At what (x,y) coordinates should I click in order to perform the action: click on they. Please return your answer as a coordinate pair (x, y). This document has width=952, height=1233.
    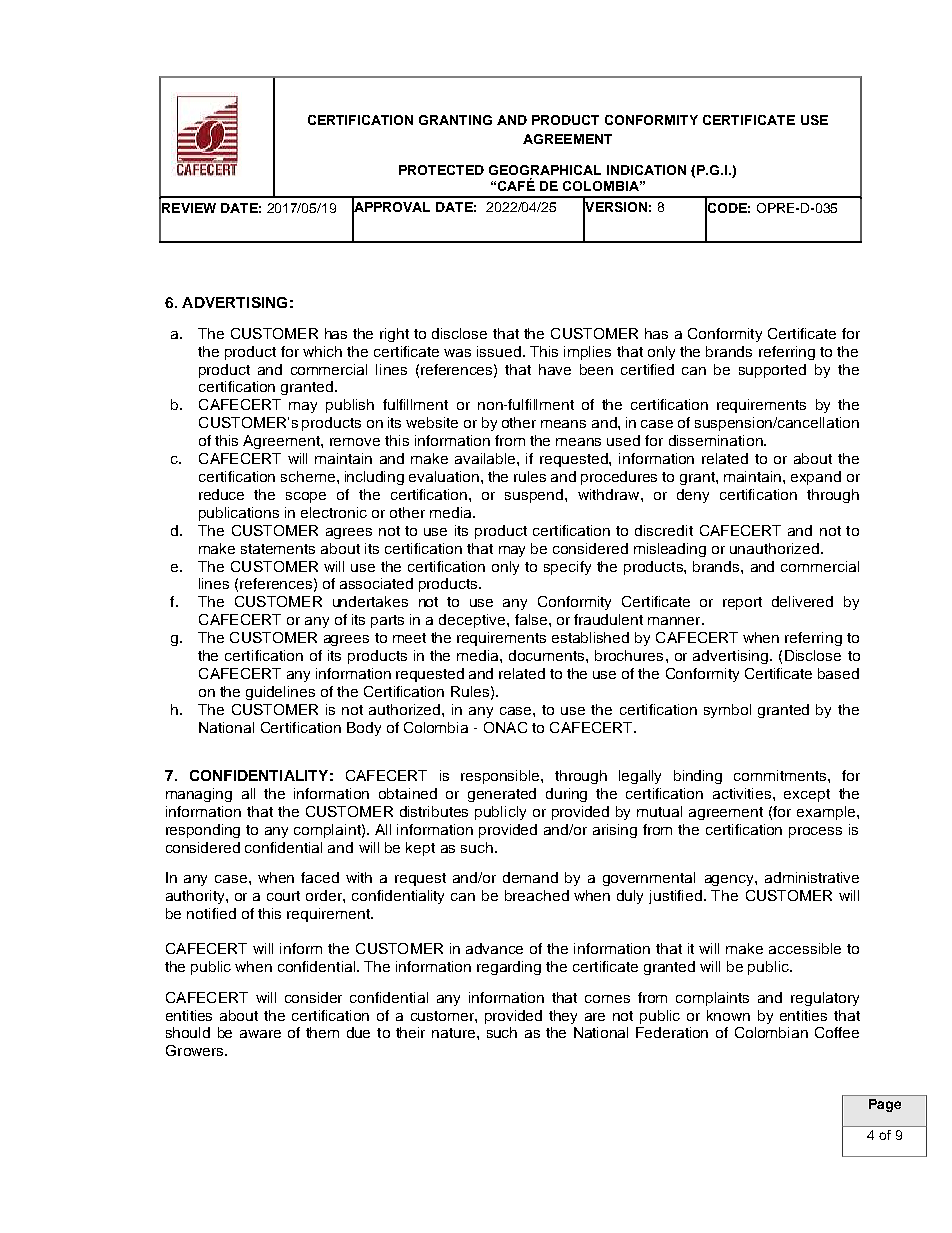
    Looking at the image, I should click on (563, 1017).
